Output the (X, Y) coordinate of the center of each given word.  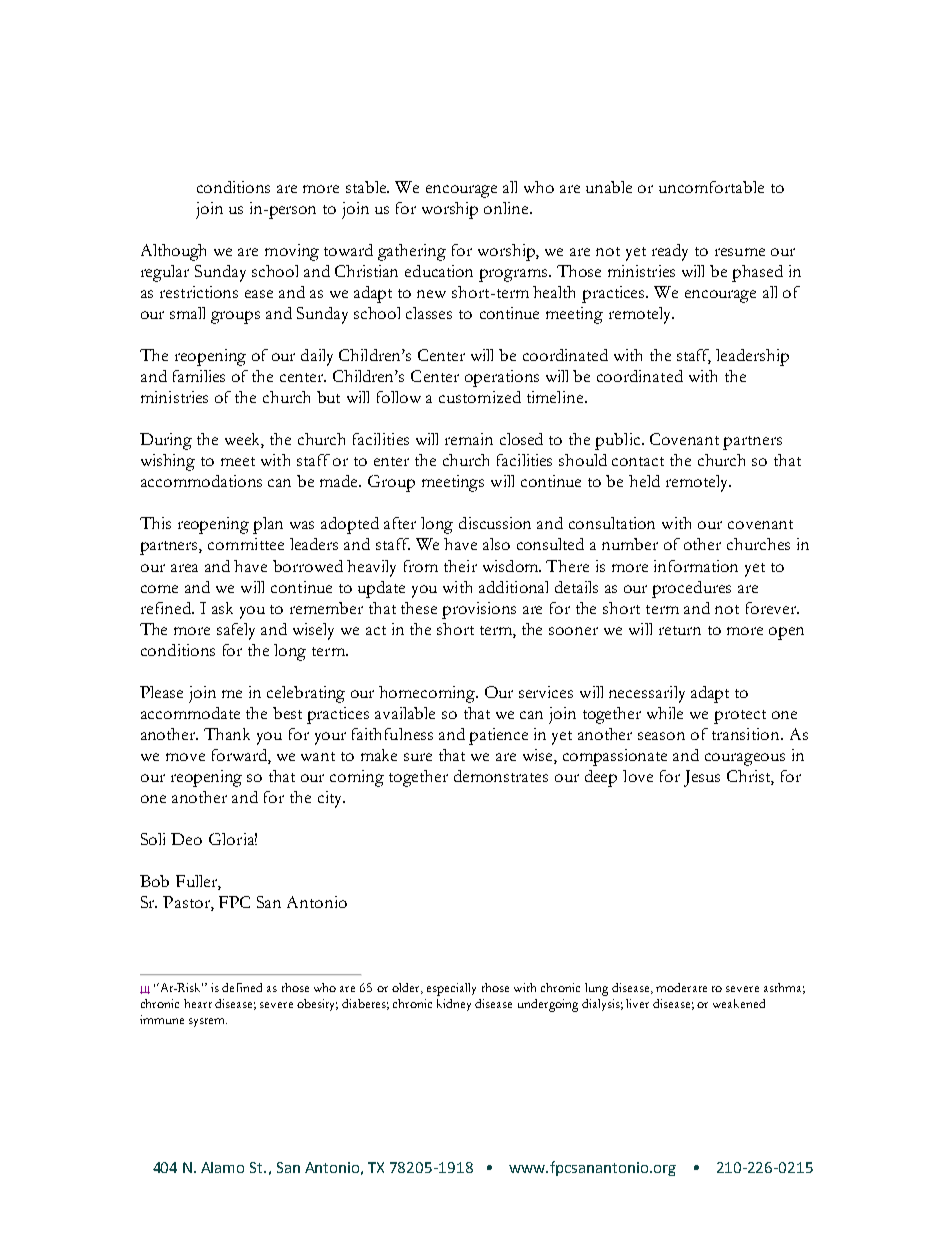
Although (173, 252)
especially (451, 989)
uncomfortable (711, 187)
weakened (739, 1003)
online (507, 208)
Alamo (222, 1167)
